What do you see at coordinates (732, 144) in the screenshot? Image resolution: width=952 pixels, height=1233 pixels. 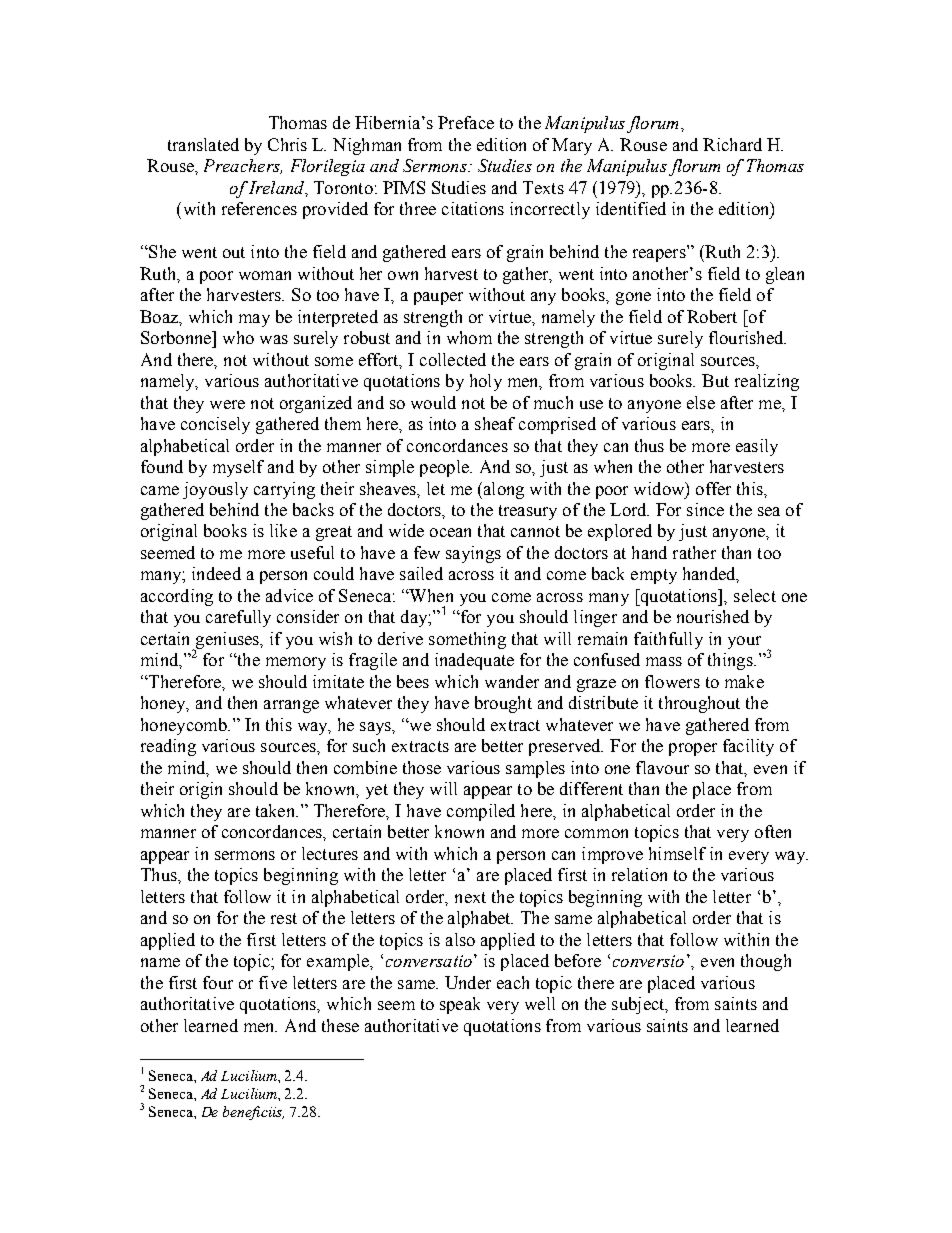 I see `Richard` at bounding box center [732, 144].
